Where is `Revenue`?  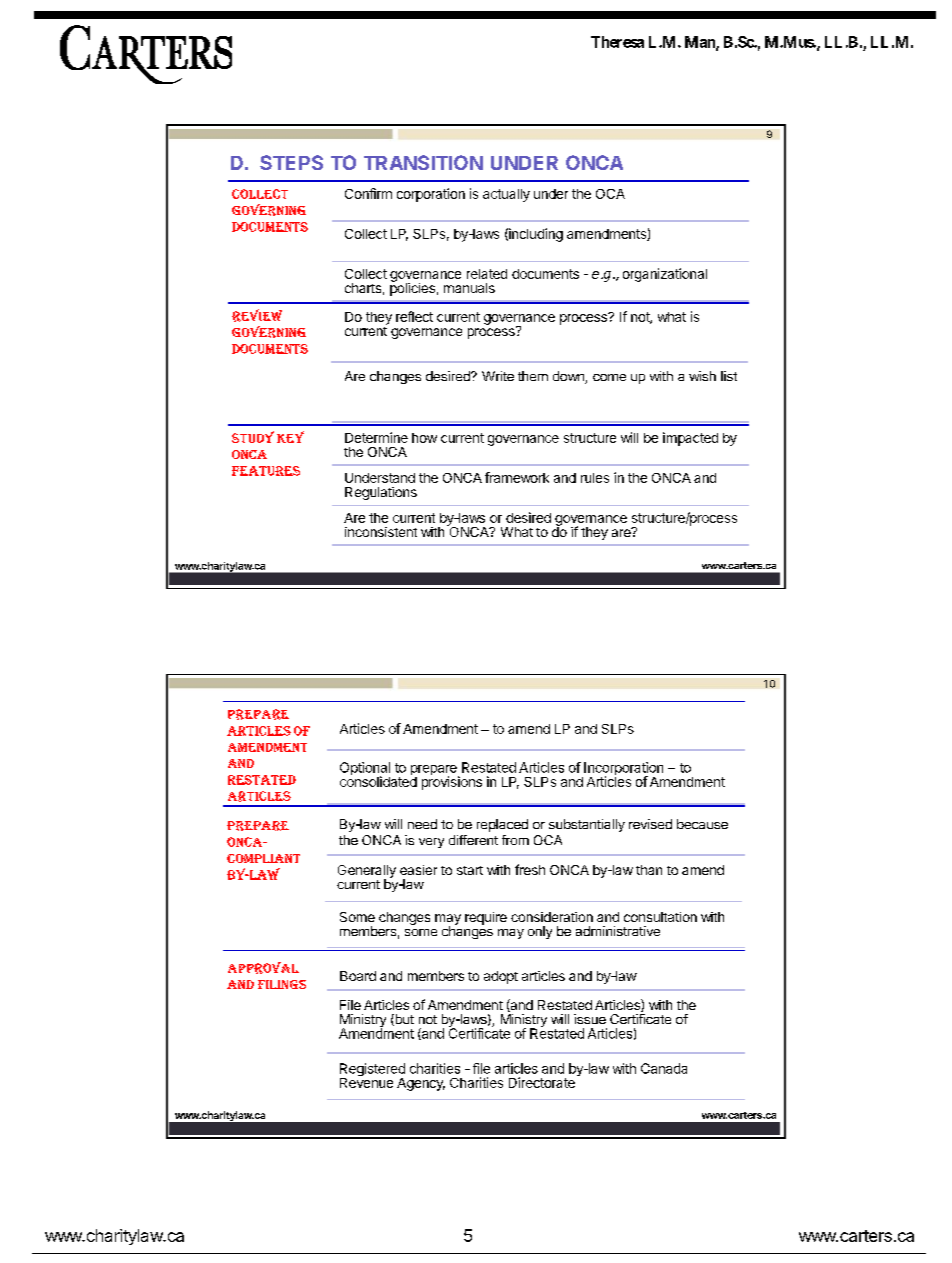 Revenue is located at coordinates (366, 1081).
